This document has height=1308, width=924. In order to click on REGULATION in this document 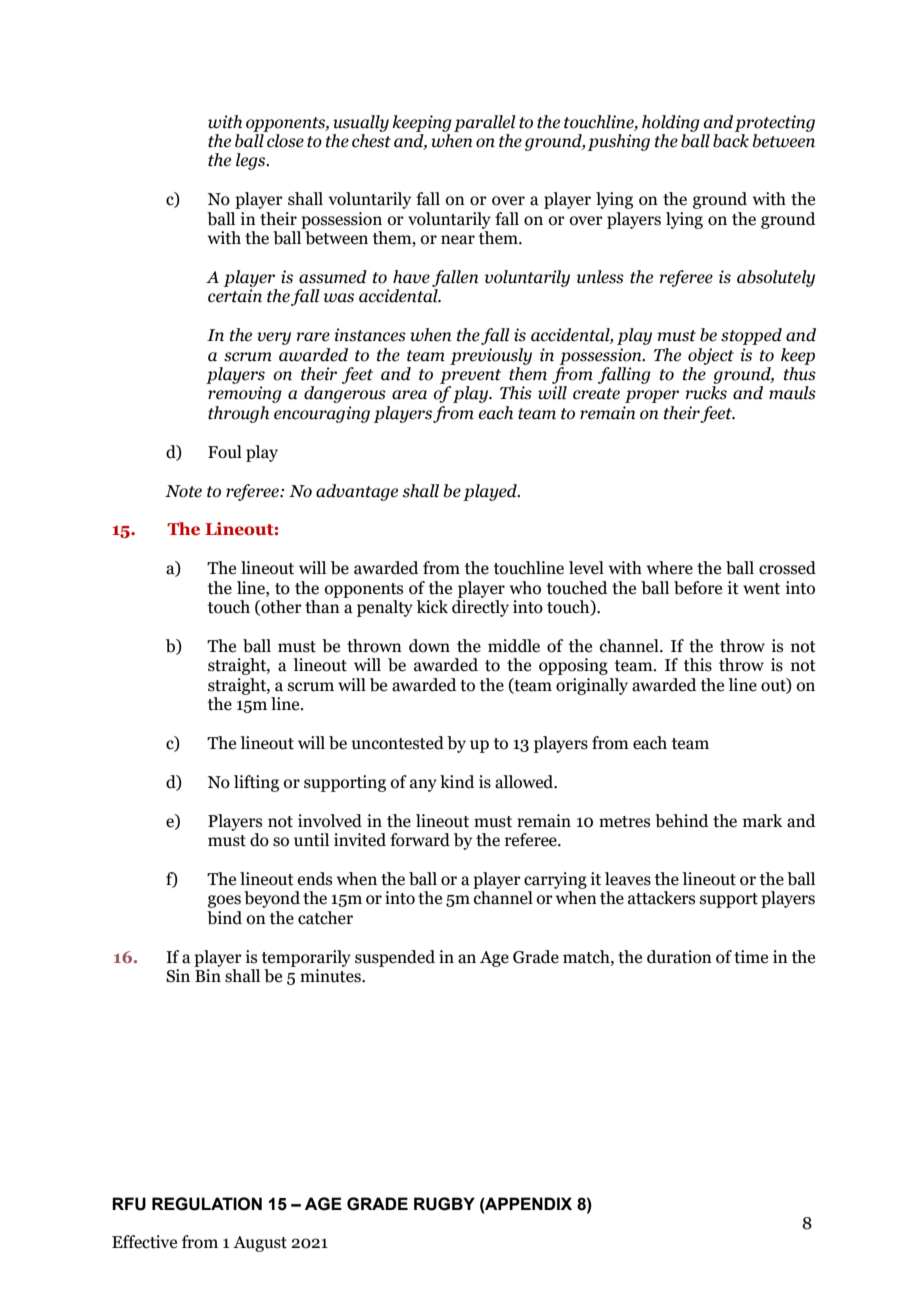, I will do `click(207, 1204)`.
